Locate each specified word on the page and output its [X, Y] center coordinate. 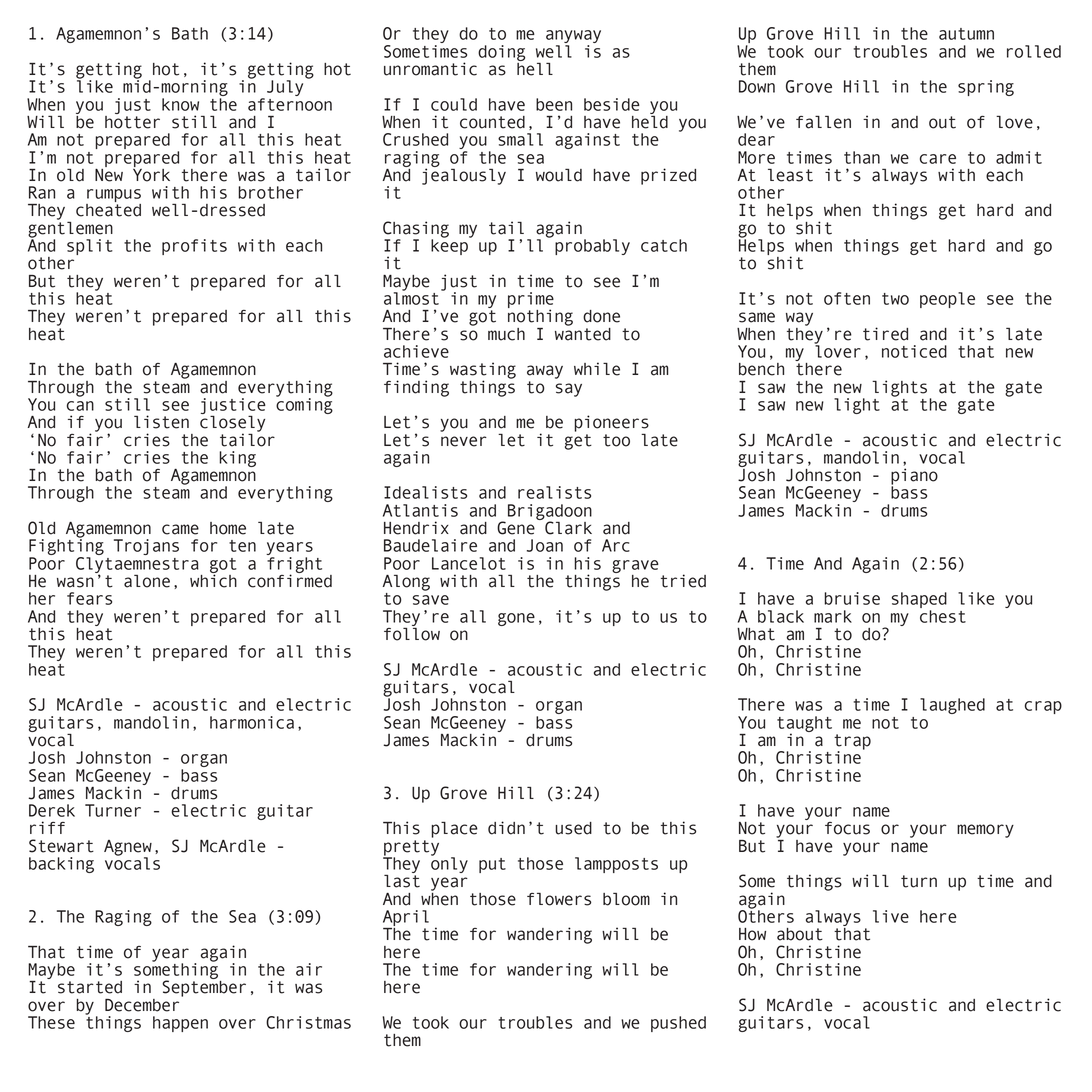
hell [535, 68]
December [142, 1005]
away [545, 372]
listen [161, 422]
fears [89, 598]
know [180, 104]
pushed [678, 1024]
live [891, 916]
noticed [914, 351]
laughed [952, 706]
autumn [966, 34]
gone [516, 619]
